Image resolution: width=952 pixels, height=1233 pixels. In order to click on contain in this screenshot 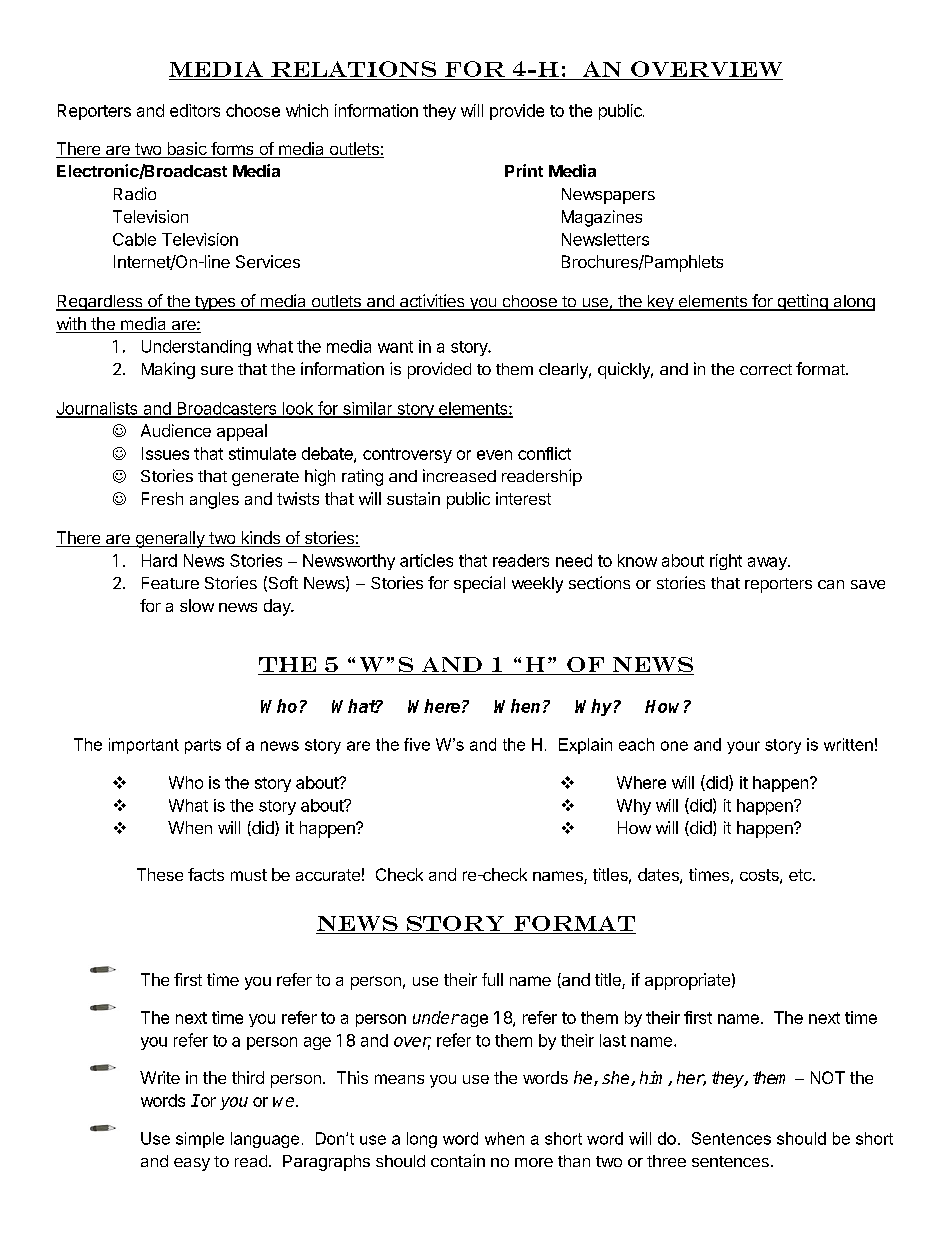, I will do `click(458, 1160)`.
